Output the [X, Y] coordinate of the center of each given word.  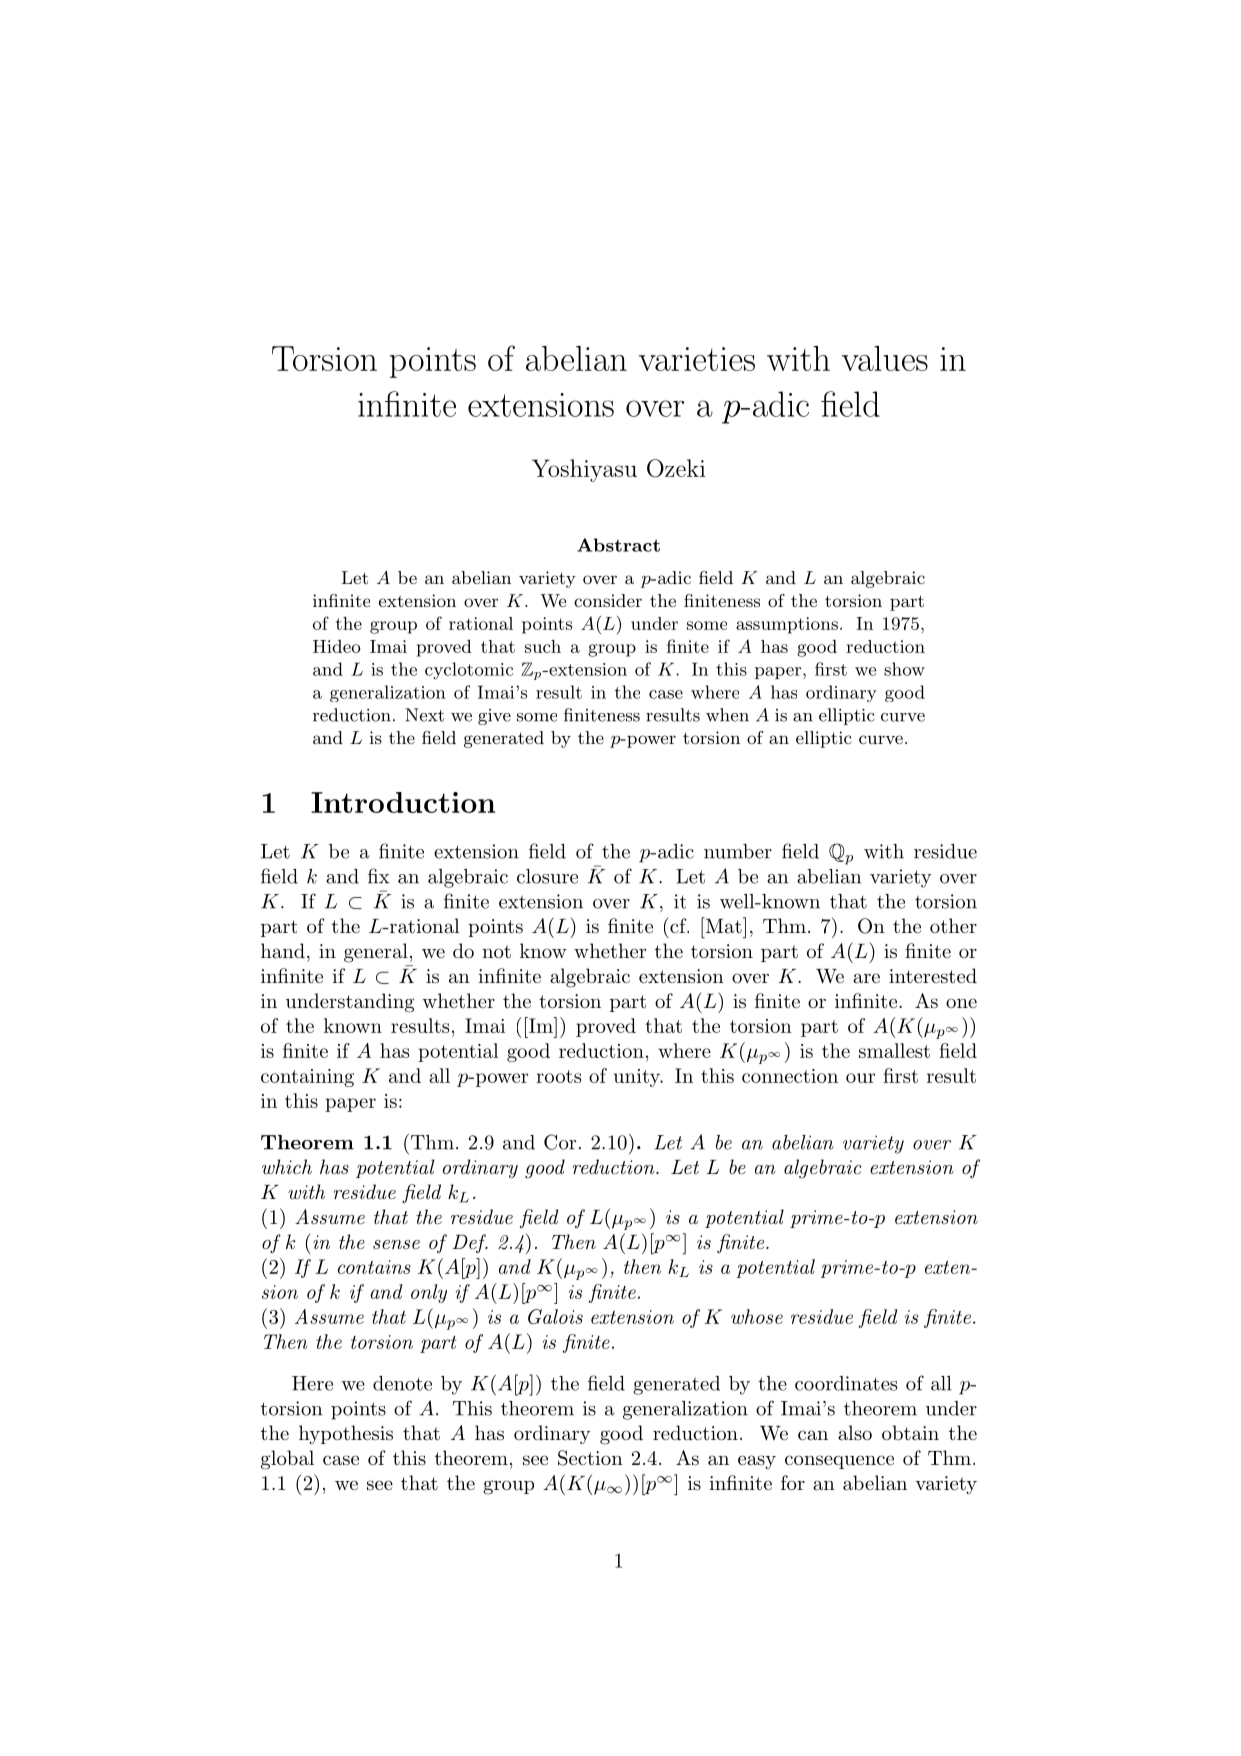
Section [590, 1458]
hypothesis [346, 1434]
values [885, 358]
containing [307, 1078]
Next [424, 715]
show [904, 669]
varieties [697, 359]
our [860, 1078]
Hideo [337, 646]
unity [638, 1078]
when [727, 715]
